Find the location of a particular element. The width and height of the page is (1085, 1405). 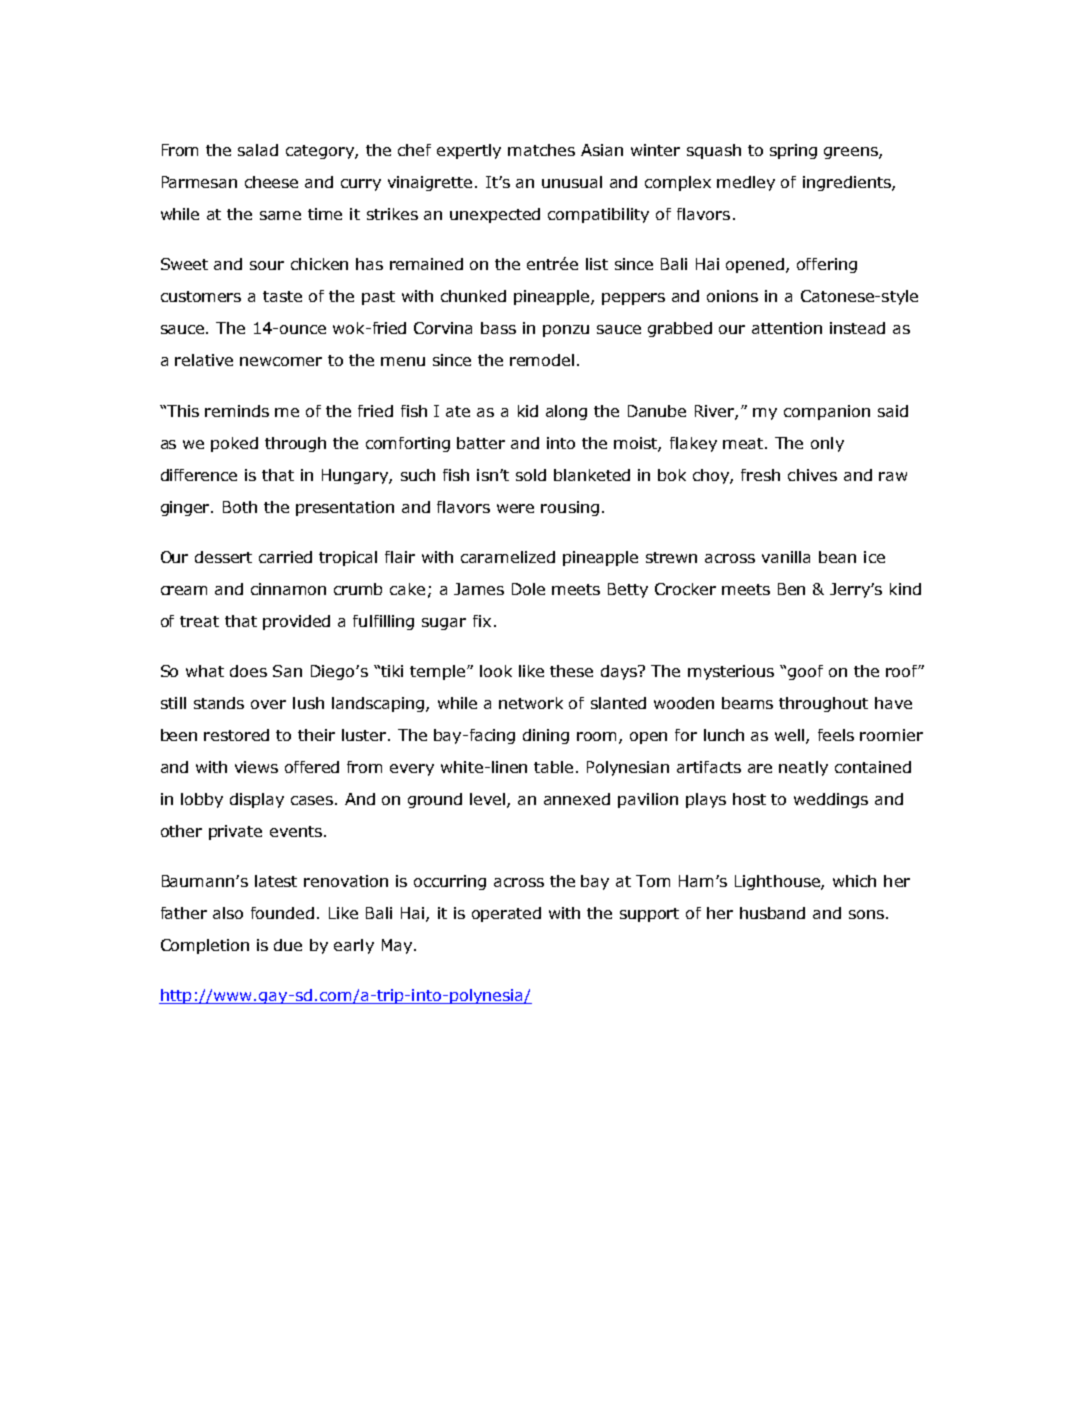

does is located at coordinates (248, 671).
